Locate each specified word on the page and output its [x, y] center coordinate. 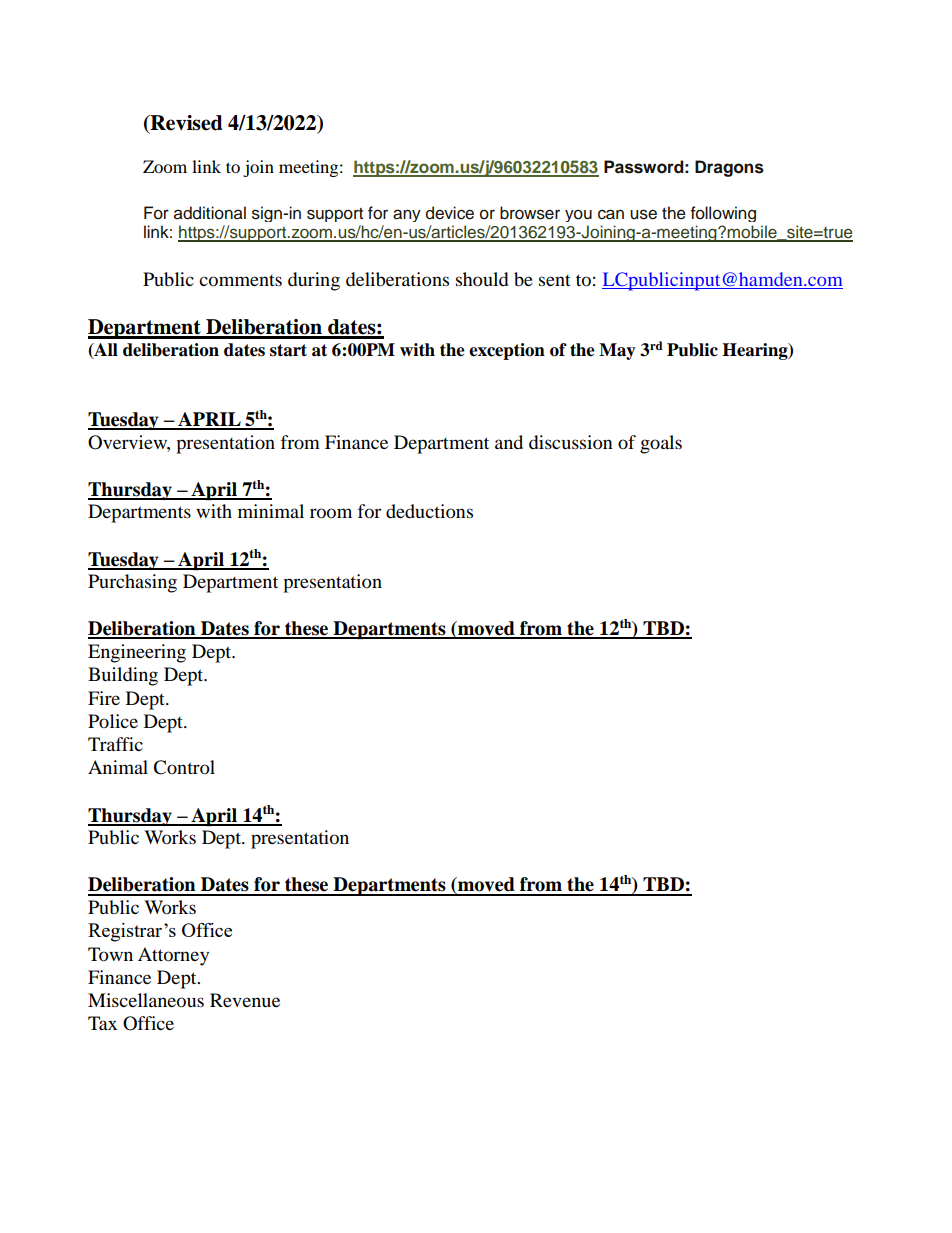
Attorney [173, 956]
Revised [185, 124]
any [407, 215]
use [643, 214]
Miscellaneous [146, 1000]
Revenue [245, 1000]
